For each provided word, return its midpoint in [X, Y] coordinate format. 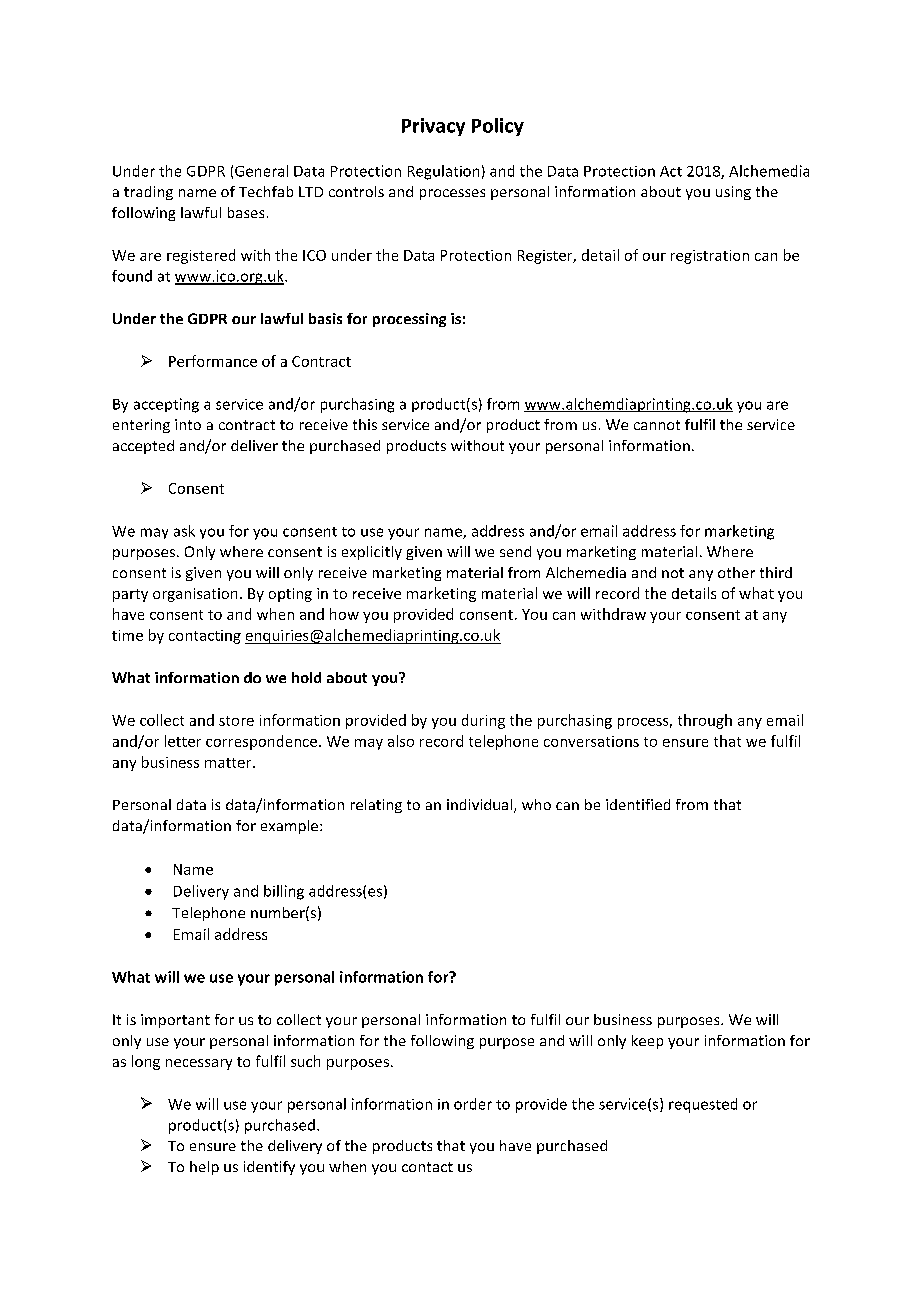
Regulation [443, 172]
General [261, 171]
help [204, 1168]
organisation [195, 595]
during [483, 721]
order [473, 1104]
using [733, 193]
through [705, 721]
